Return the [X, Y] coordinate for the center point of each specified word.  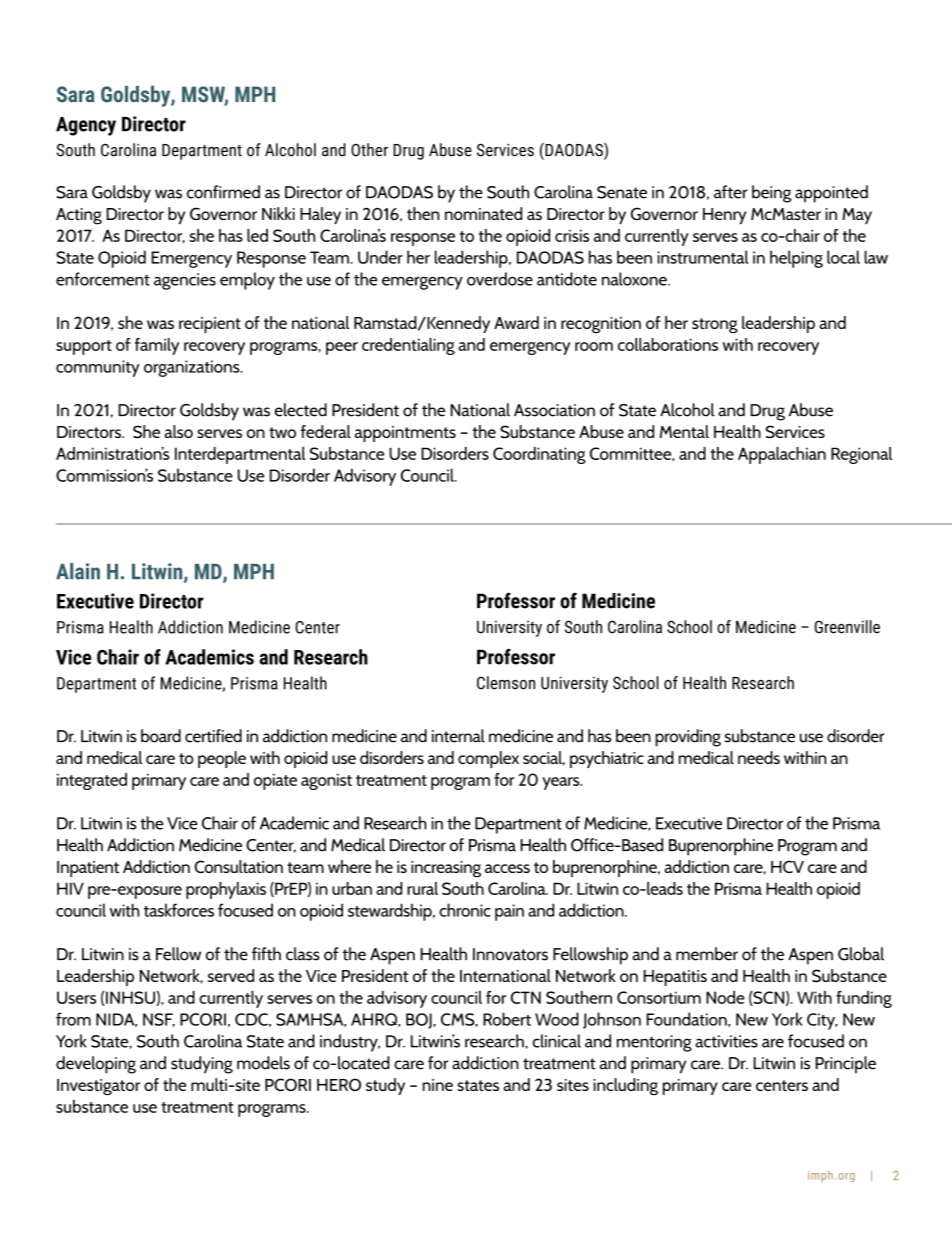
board [161, 736]
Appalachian [782, 455]
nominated [483, 213]
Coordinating [539, 455]
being [771, 194]
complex [488, 759]
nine [437, 1085]
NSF [159, 1020]
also [179, 431]
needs [759, 757]
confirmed [223, 192]
